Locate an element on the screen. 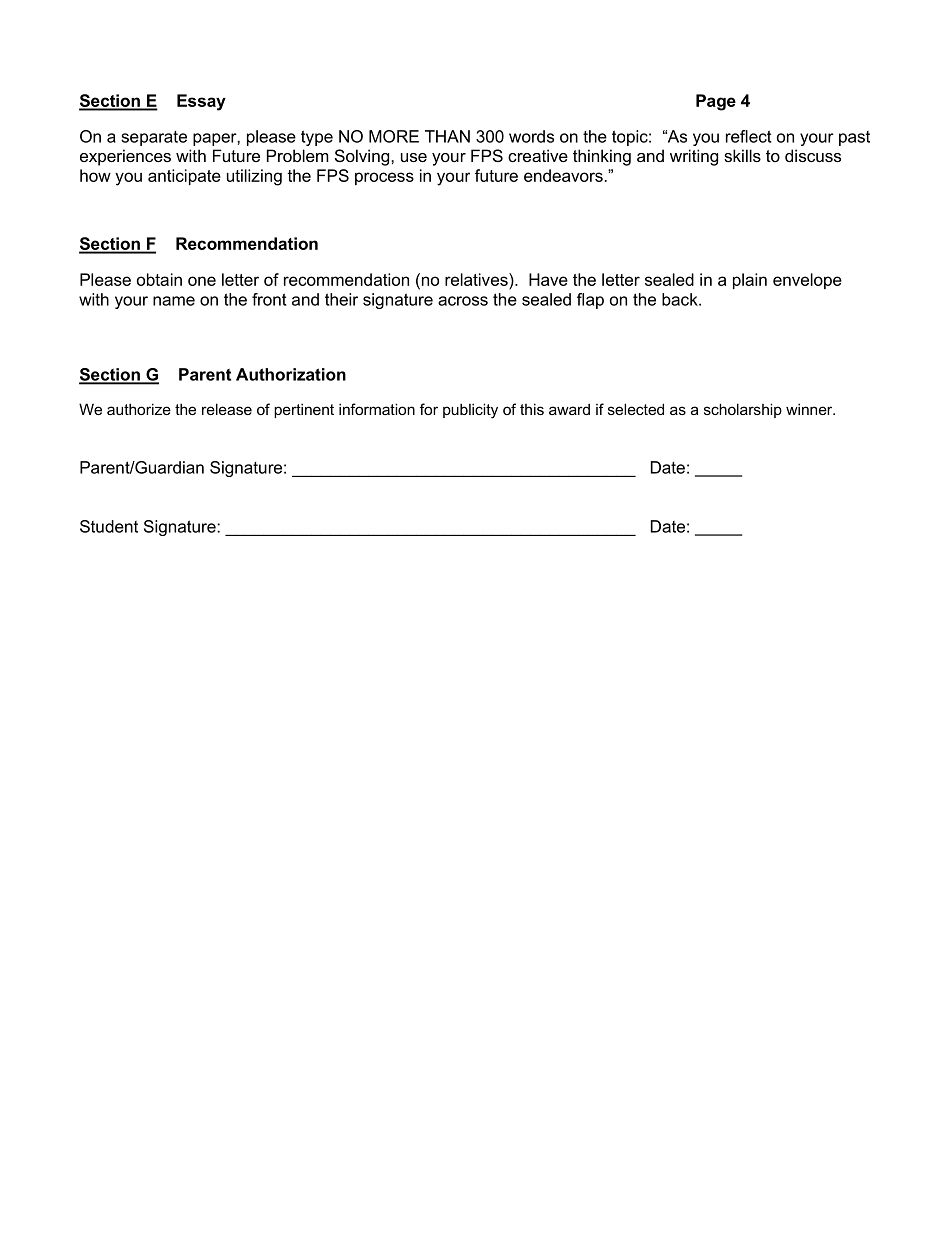  back is located at coordinates (681, 299).
